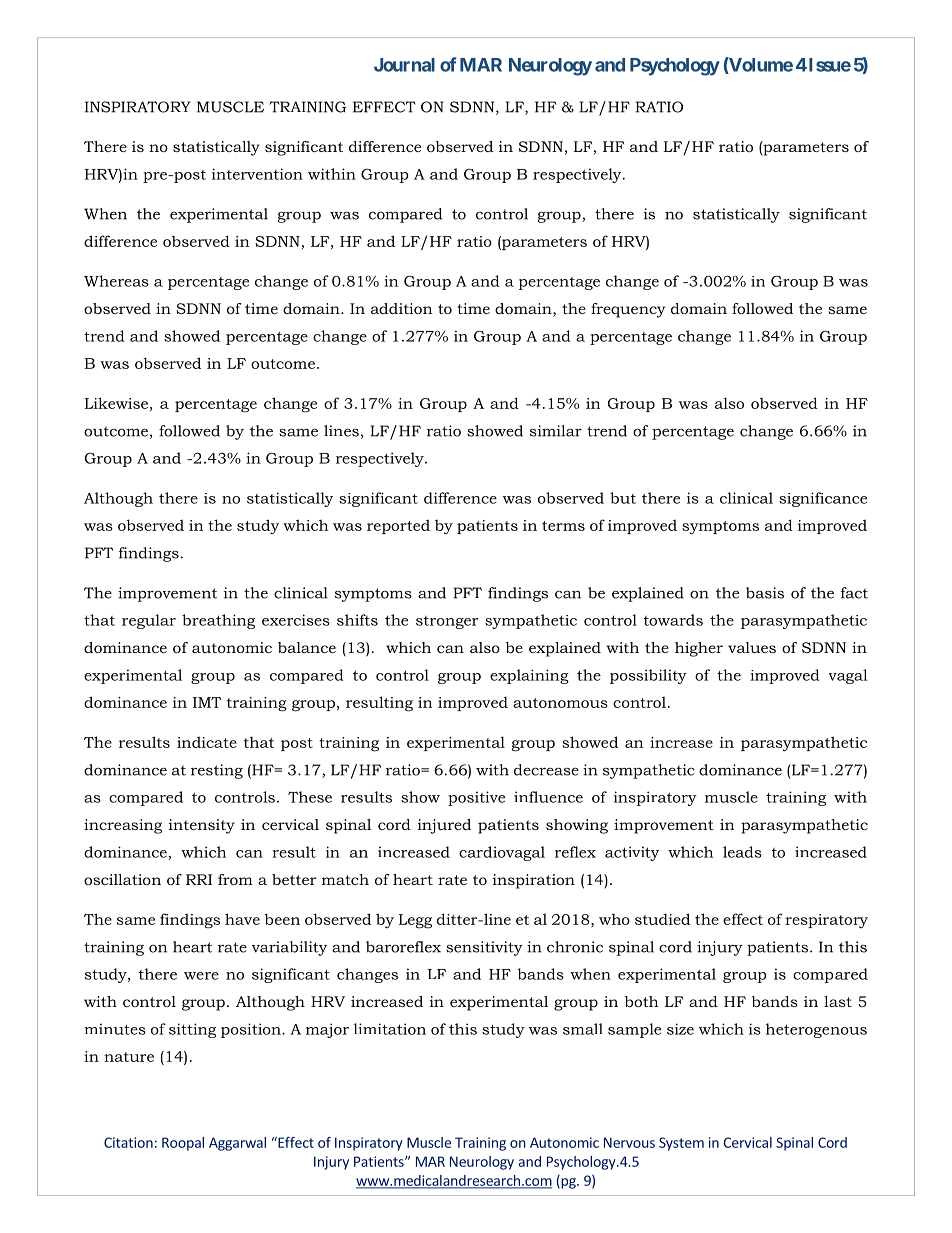  I want to click on Journal, so click(404, 65).
